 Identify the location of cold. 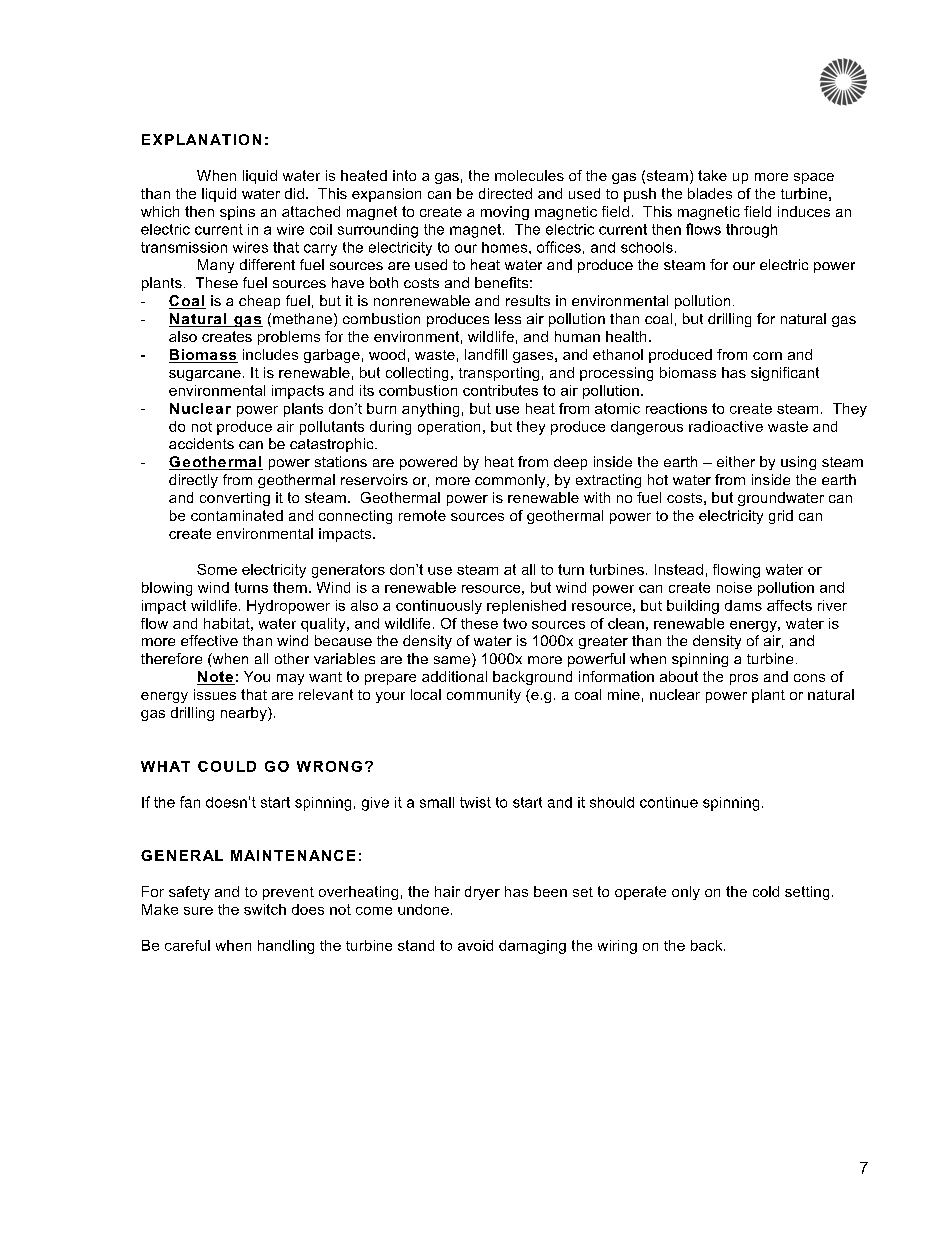
(766, 891).
